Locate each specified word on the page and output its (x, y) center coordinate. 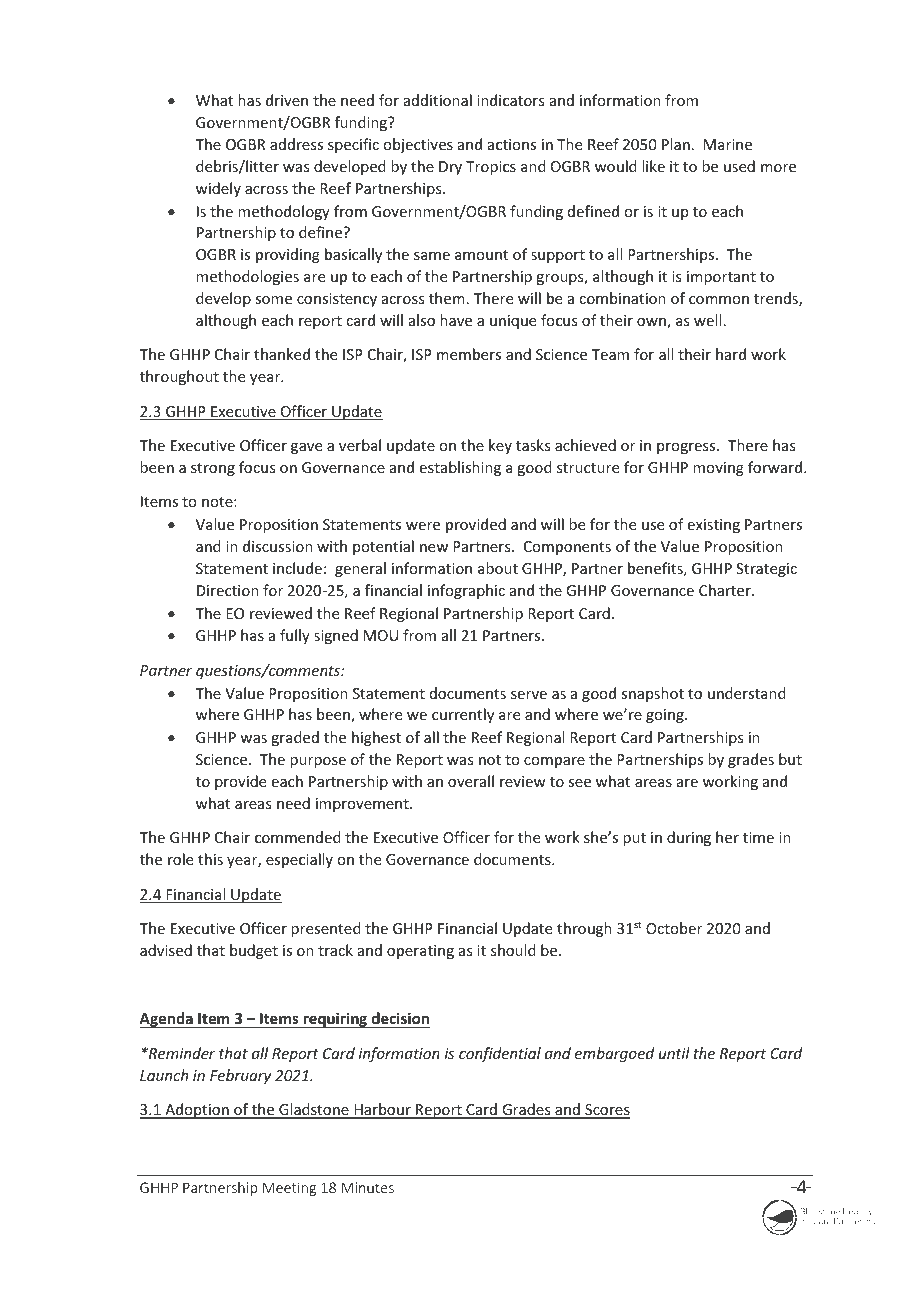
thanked (282, 354)
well (707, 320)
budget (254, 951)
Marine (728, 144)
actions (512, 144)
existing (714, 526)
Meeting (289, 1189)
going (666, 716)
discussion (278, 546)
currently (463, 715)
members (469, 354)
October (674, 928)
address (296, 144)
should (513, 950)
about (498, 568)
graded (295, 738)
